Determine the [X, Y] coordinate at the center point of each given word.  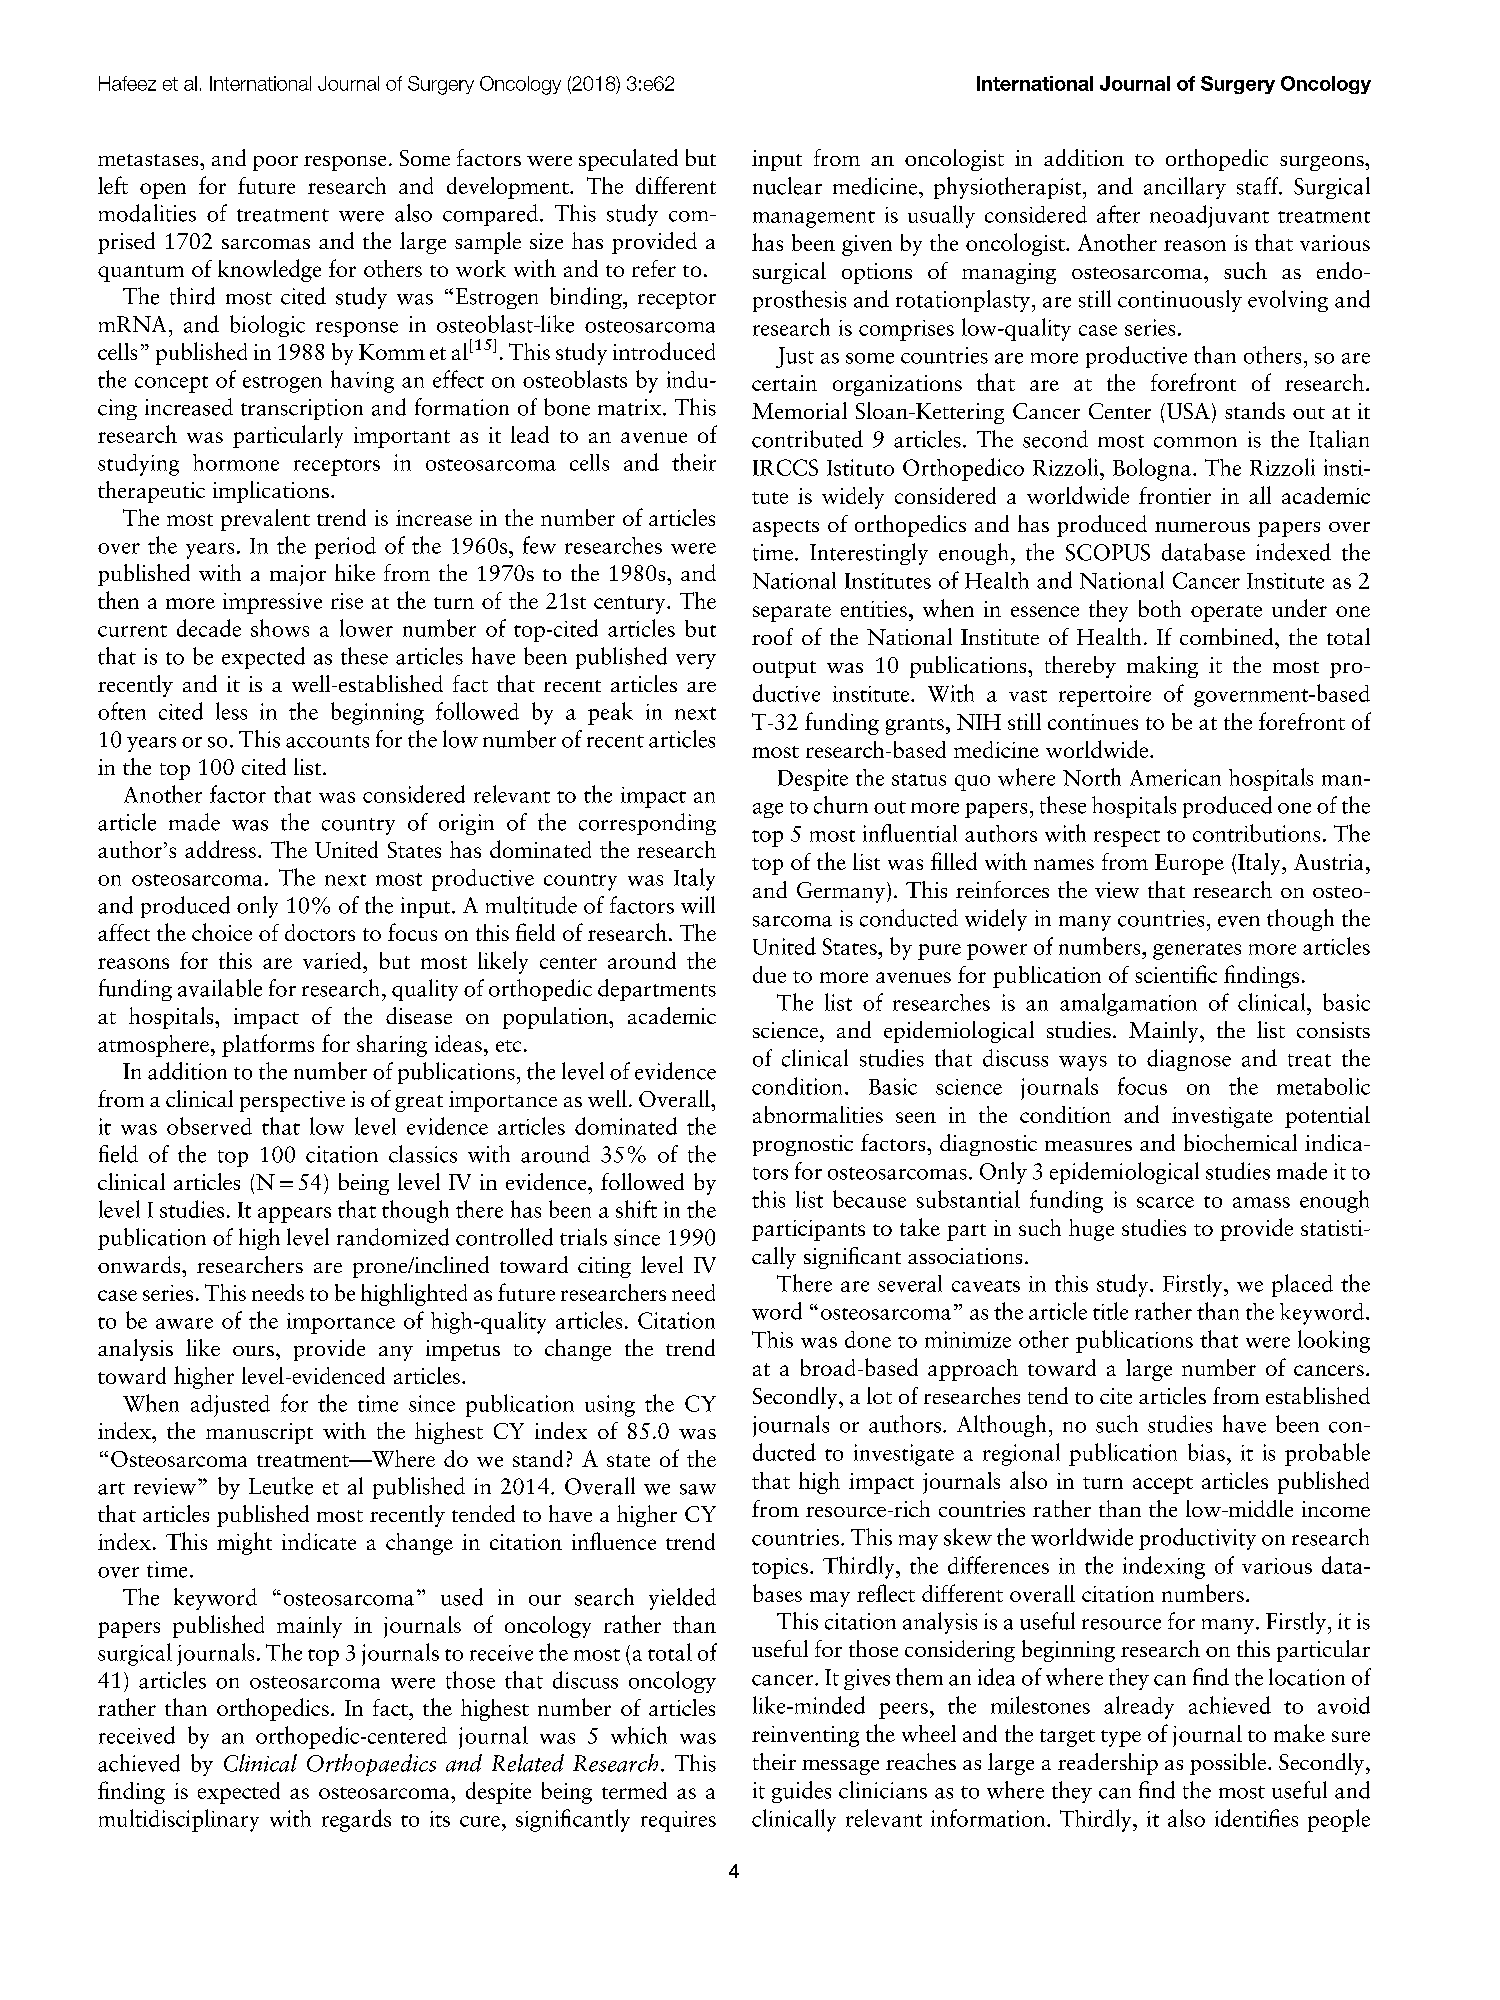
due [769, 974]
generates [1197, 951]
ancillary [1185, 188]
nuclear [787, 186]
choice [222, 932]
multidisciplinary [179, 1820]
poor [275, 163]
